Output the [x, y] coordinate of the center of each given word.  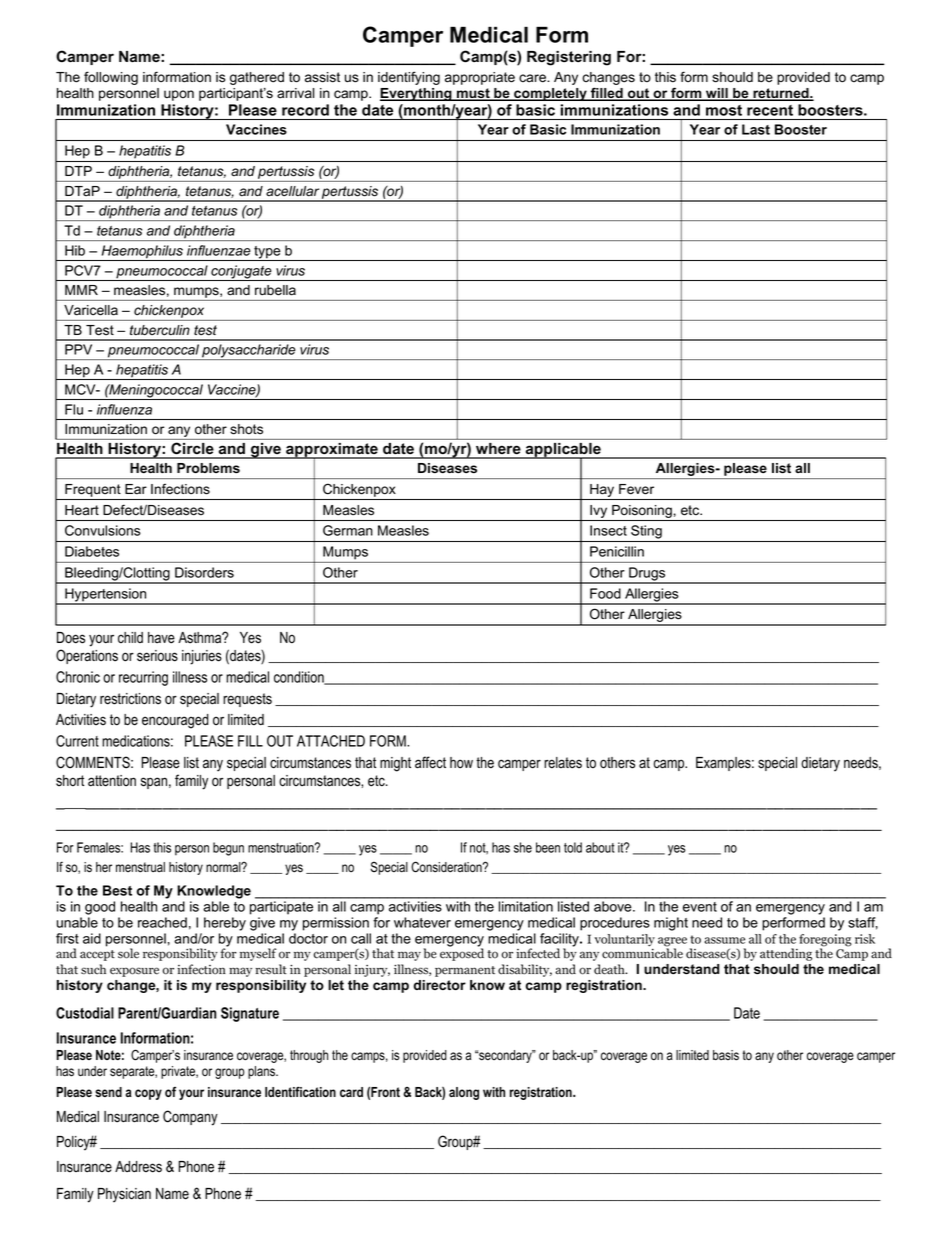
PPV [78, 349]
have [161, 638]
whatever [422, 922]
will [717, 94]
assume [724, 940]
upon [179, 95]
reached [162, 922]
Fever [636, 489]
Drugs [647, 575]
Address [138, 1167]
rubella [275, 290]
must [473, 94]
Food [605, 593]
